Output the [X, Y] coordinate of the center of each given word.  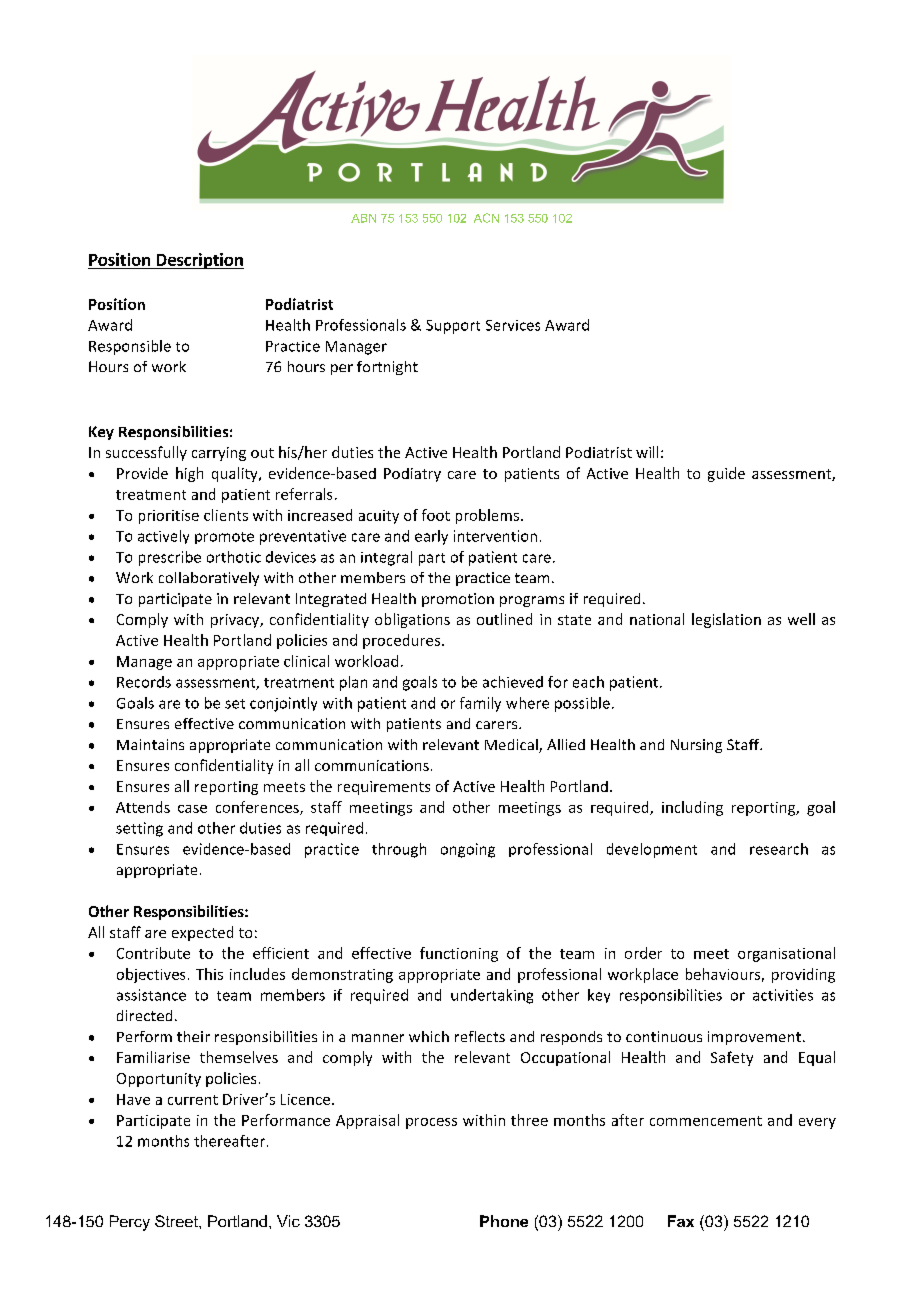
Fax [681, 1221]
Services [513, 325]
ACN [486, 218]
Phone [504, 1221]
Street [177, 1221]
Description [199, 261]
